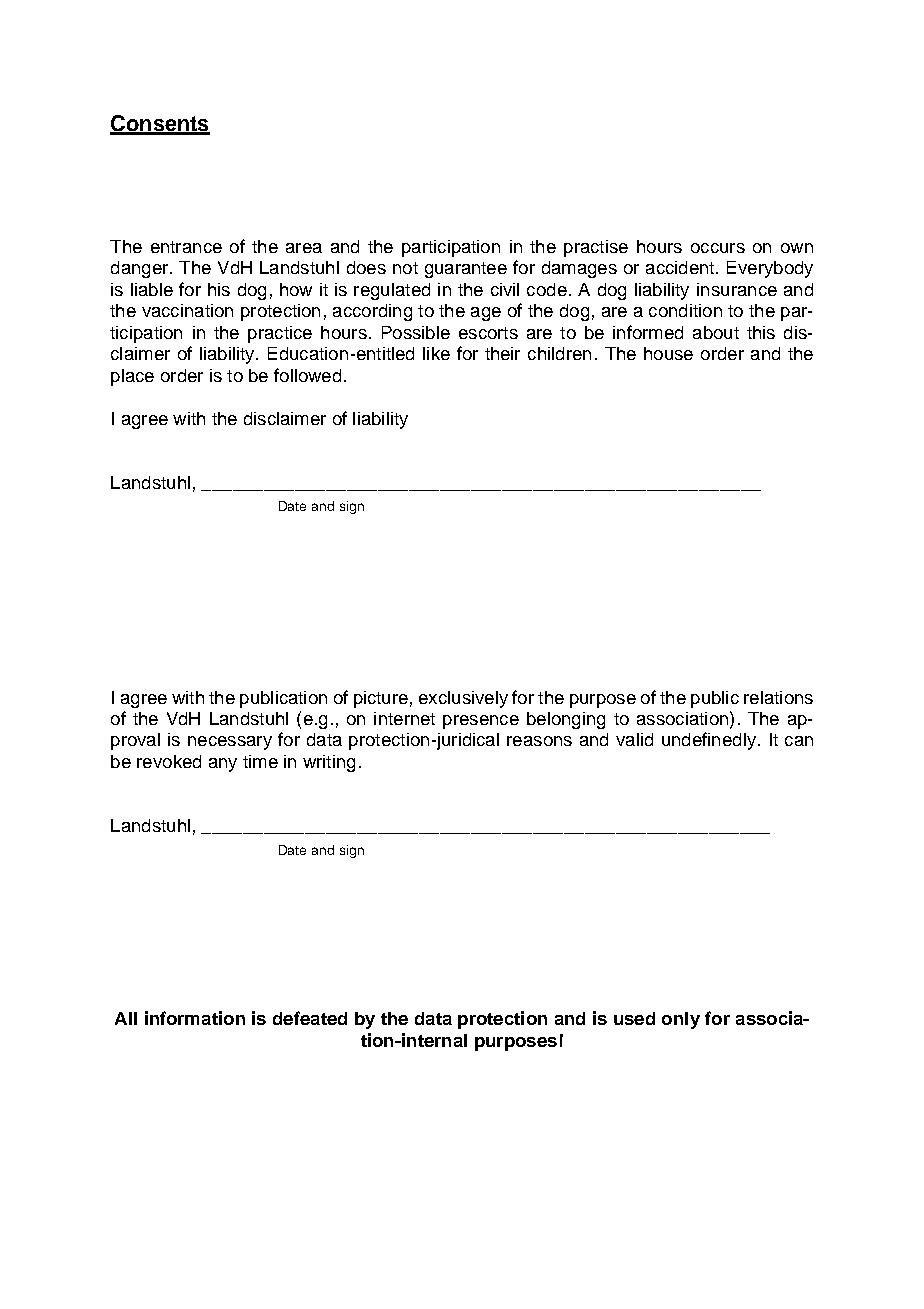 The height and width of the screenshot is (1309, 924). What do you see at coordinates (436, 353) in the screenshot?
I see `like` at bounding box center [436, 353].
